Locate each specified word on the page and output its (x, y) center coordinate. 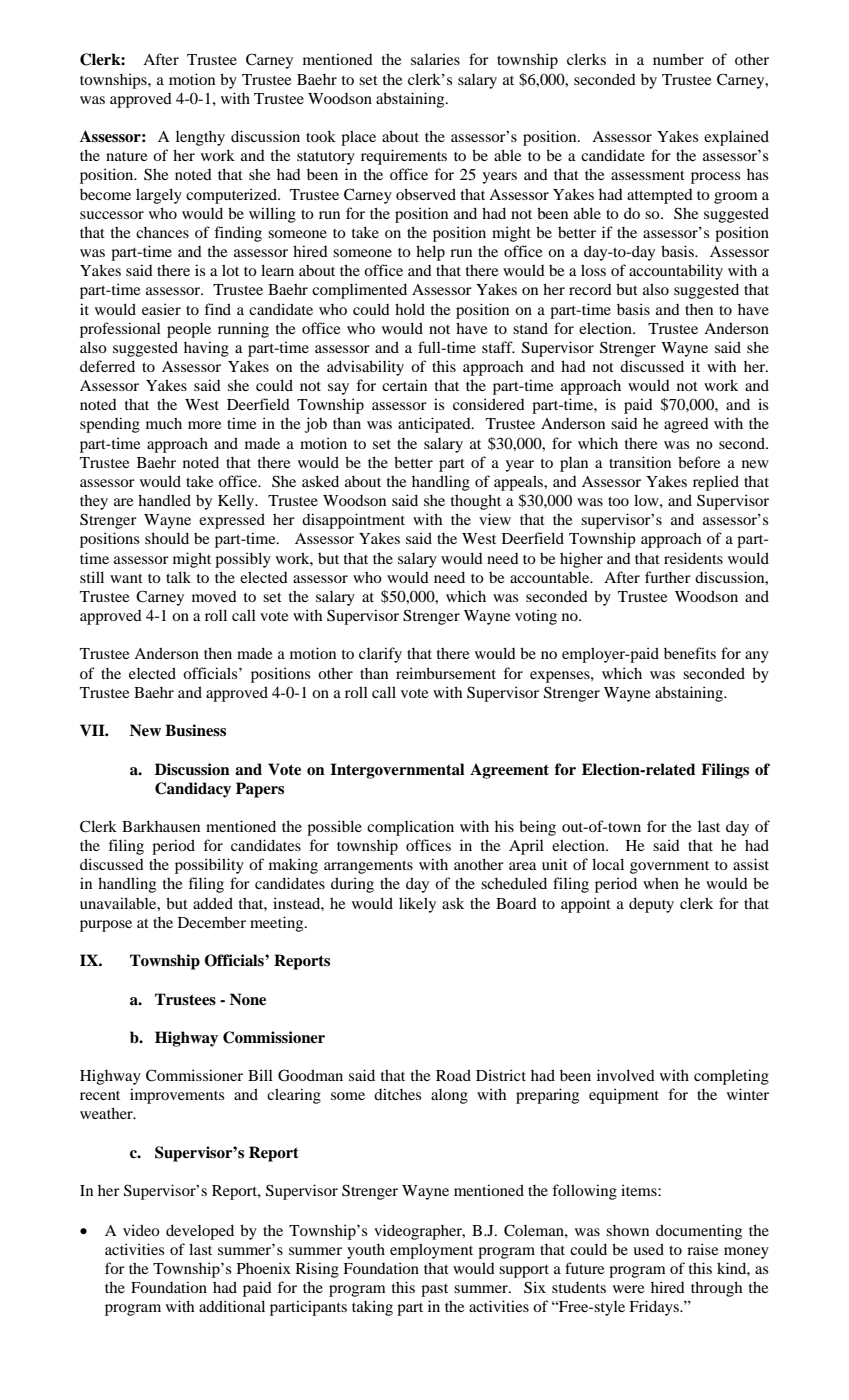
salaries (435, 59)
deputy (651, 905)
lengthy (200, 138)
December (212, 922)
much (164, 423)
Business (195, 730)
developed (200, 1232)
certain (404, 385)
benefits (690, 653)
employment (431, 1251)
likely (417, 905)
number (678, 59)
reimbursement (446, 673)
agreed (686, 425)
